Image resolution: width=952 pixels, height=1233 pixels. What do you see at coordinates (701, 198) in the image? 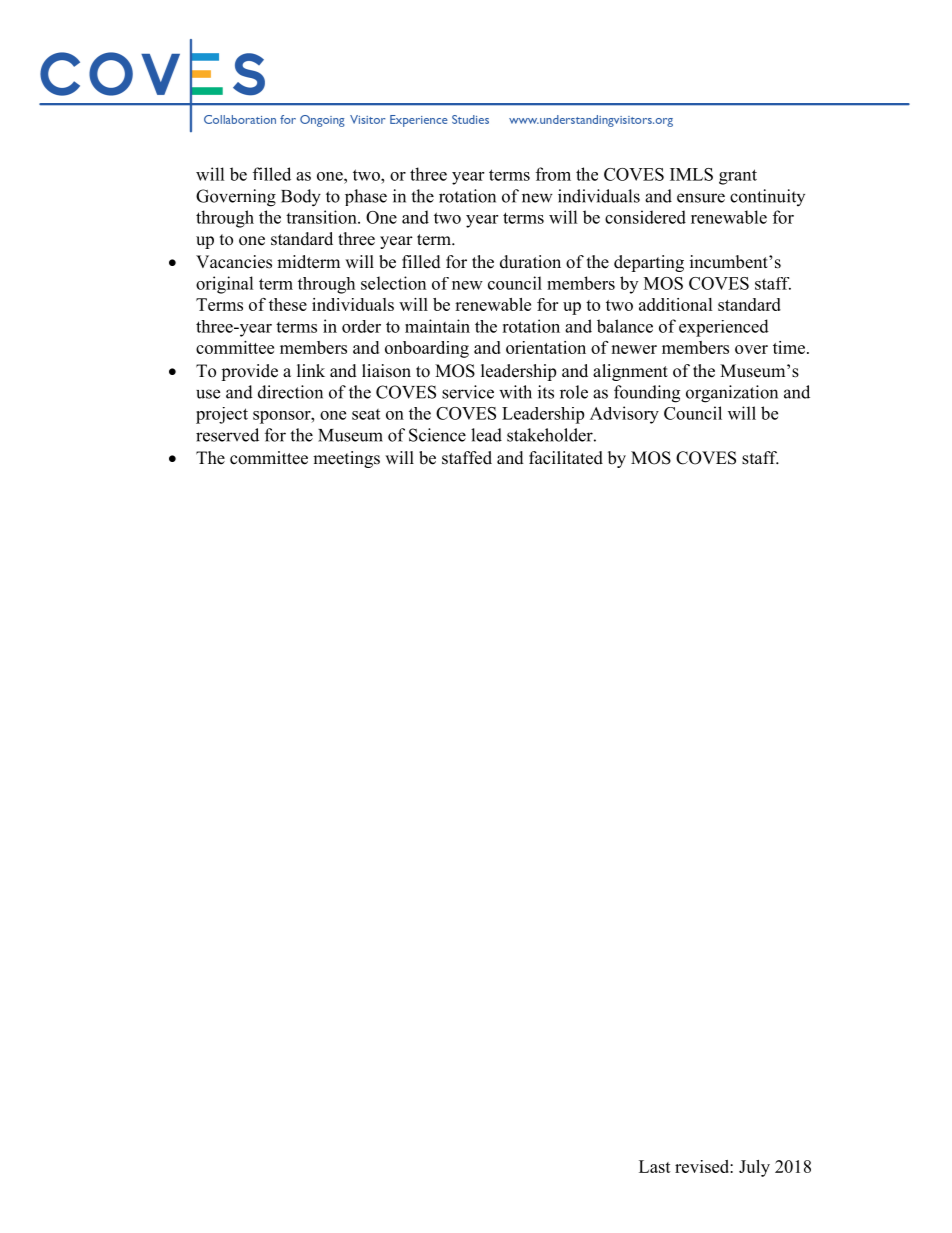
I see `ensure` at bounding box center [701, 198].
